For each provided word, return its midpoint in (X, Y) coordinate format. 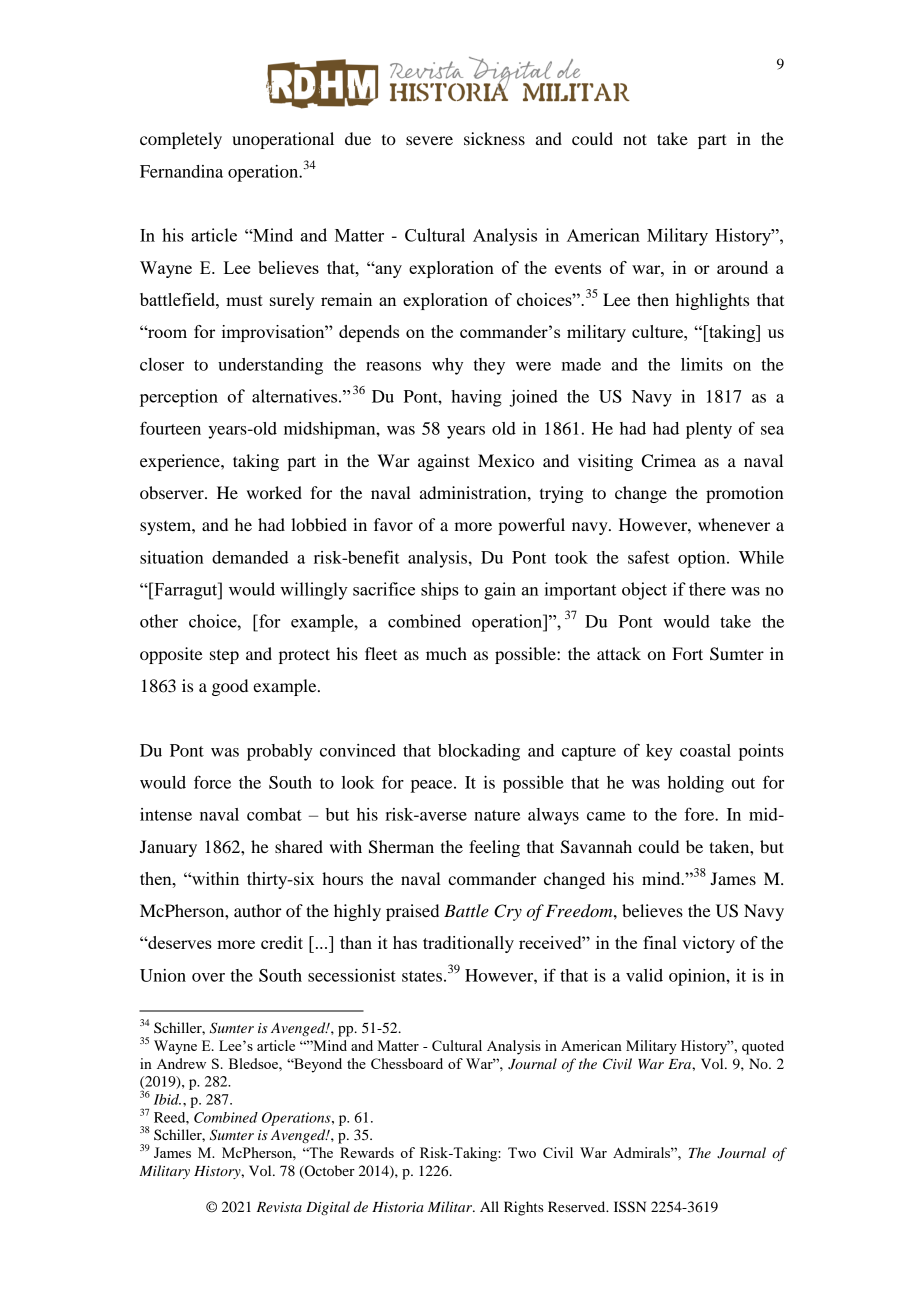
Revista (279, 1207)
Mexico (506, 460)
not (635, 139)
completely (181, 140)
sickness (494, 138)
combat (274, 814)
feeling (494, 848)
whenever (734, 524)
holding (696, 784)
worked (274, 492)
